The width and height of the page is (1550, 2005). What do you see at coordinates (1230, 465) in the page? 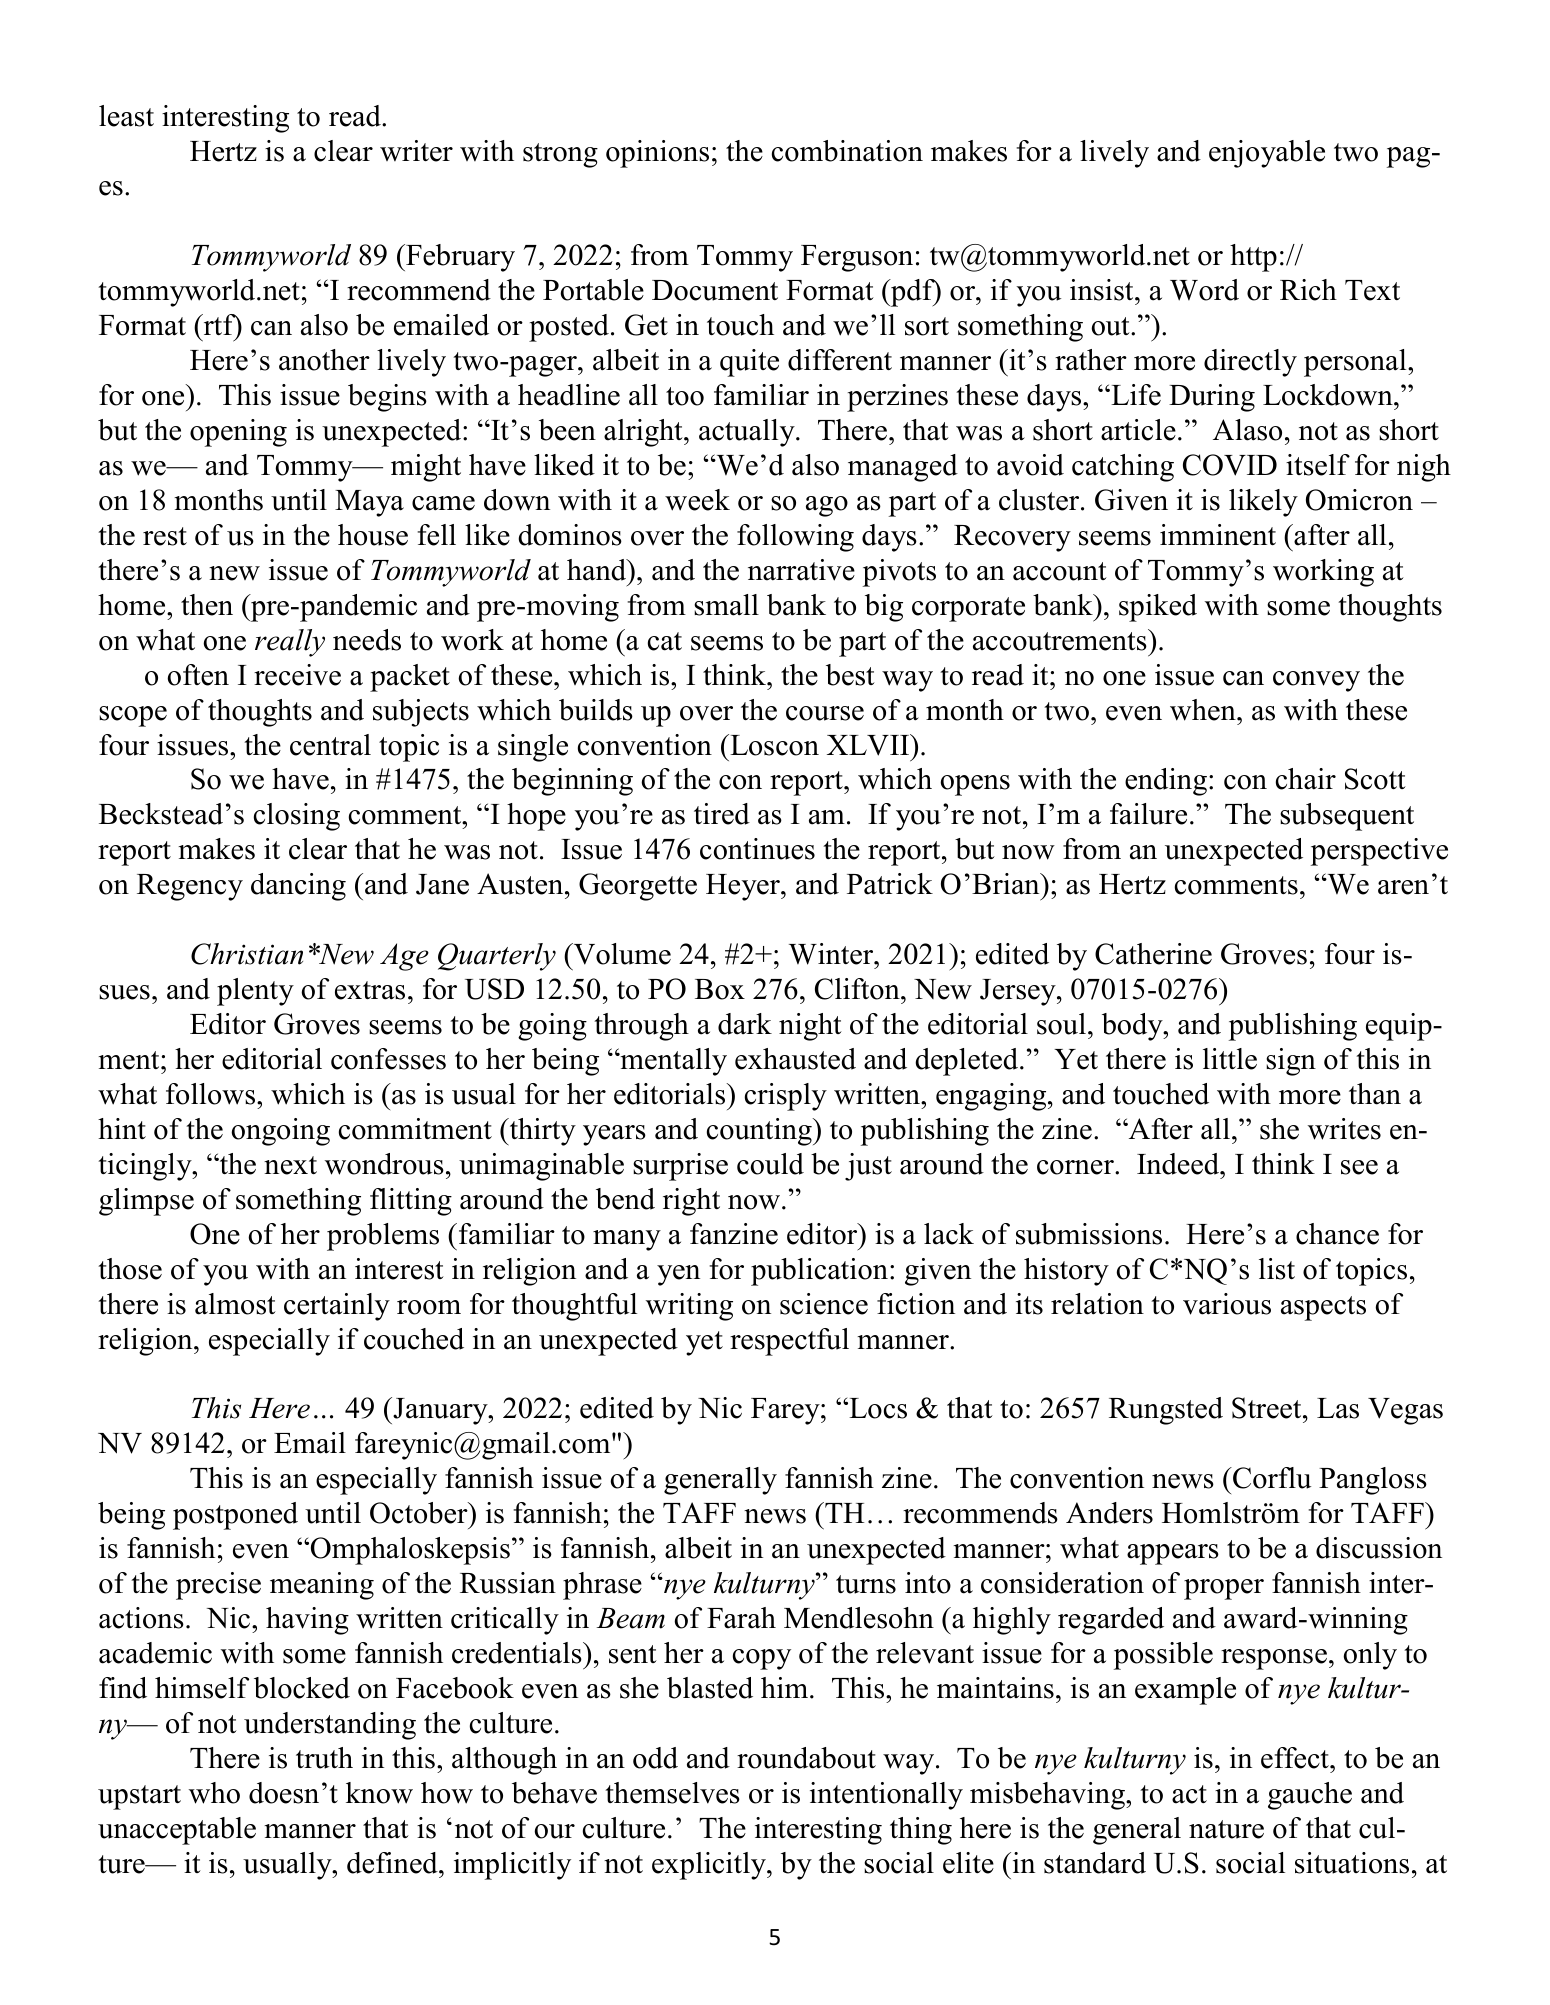
I see `COVID` at bounding box center [1230, 465].
